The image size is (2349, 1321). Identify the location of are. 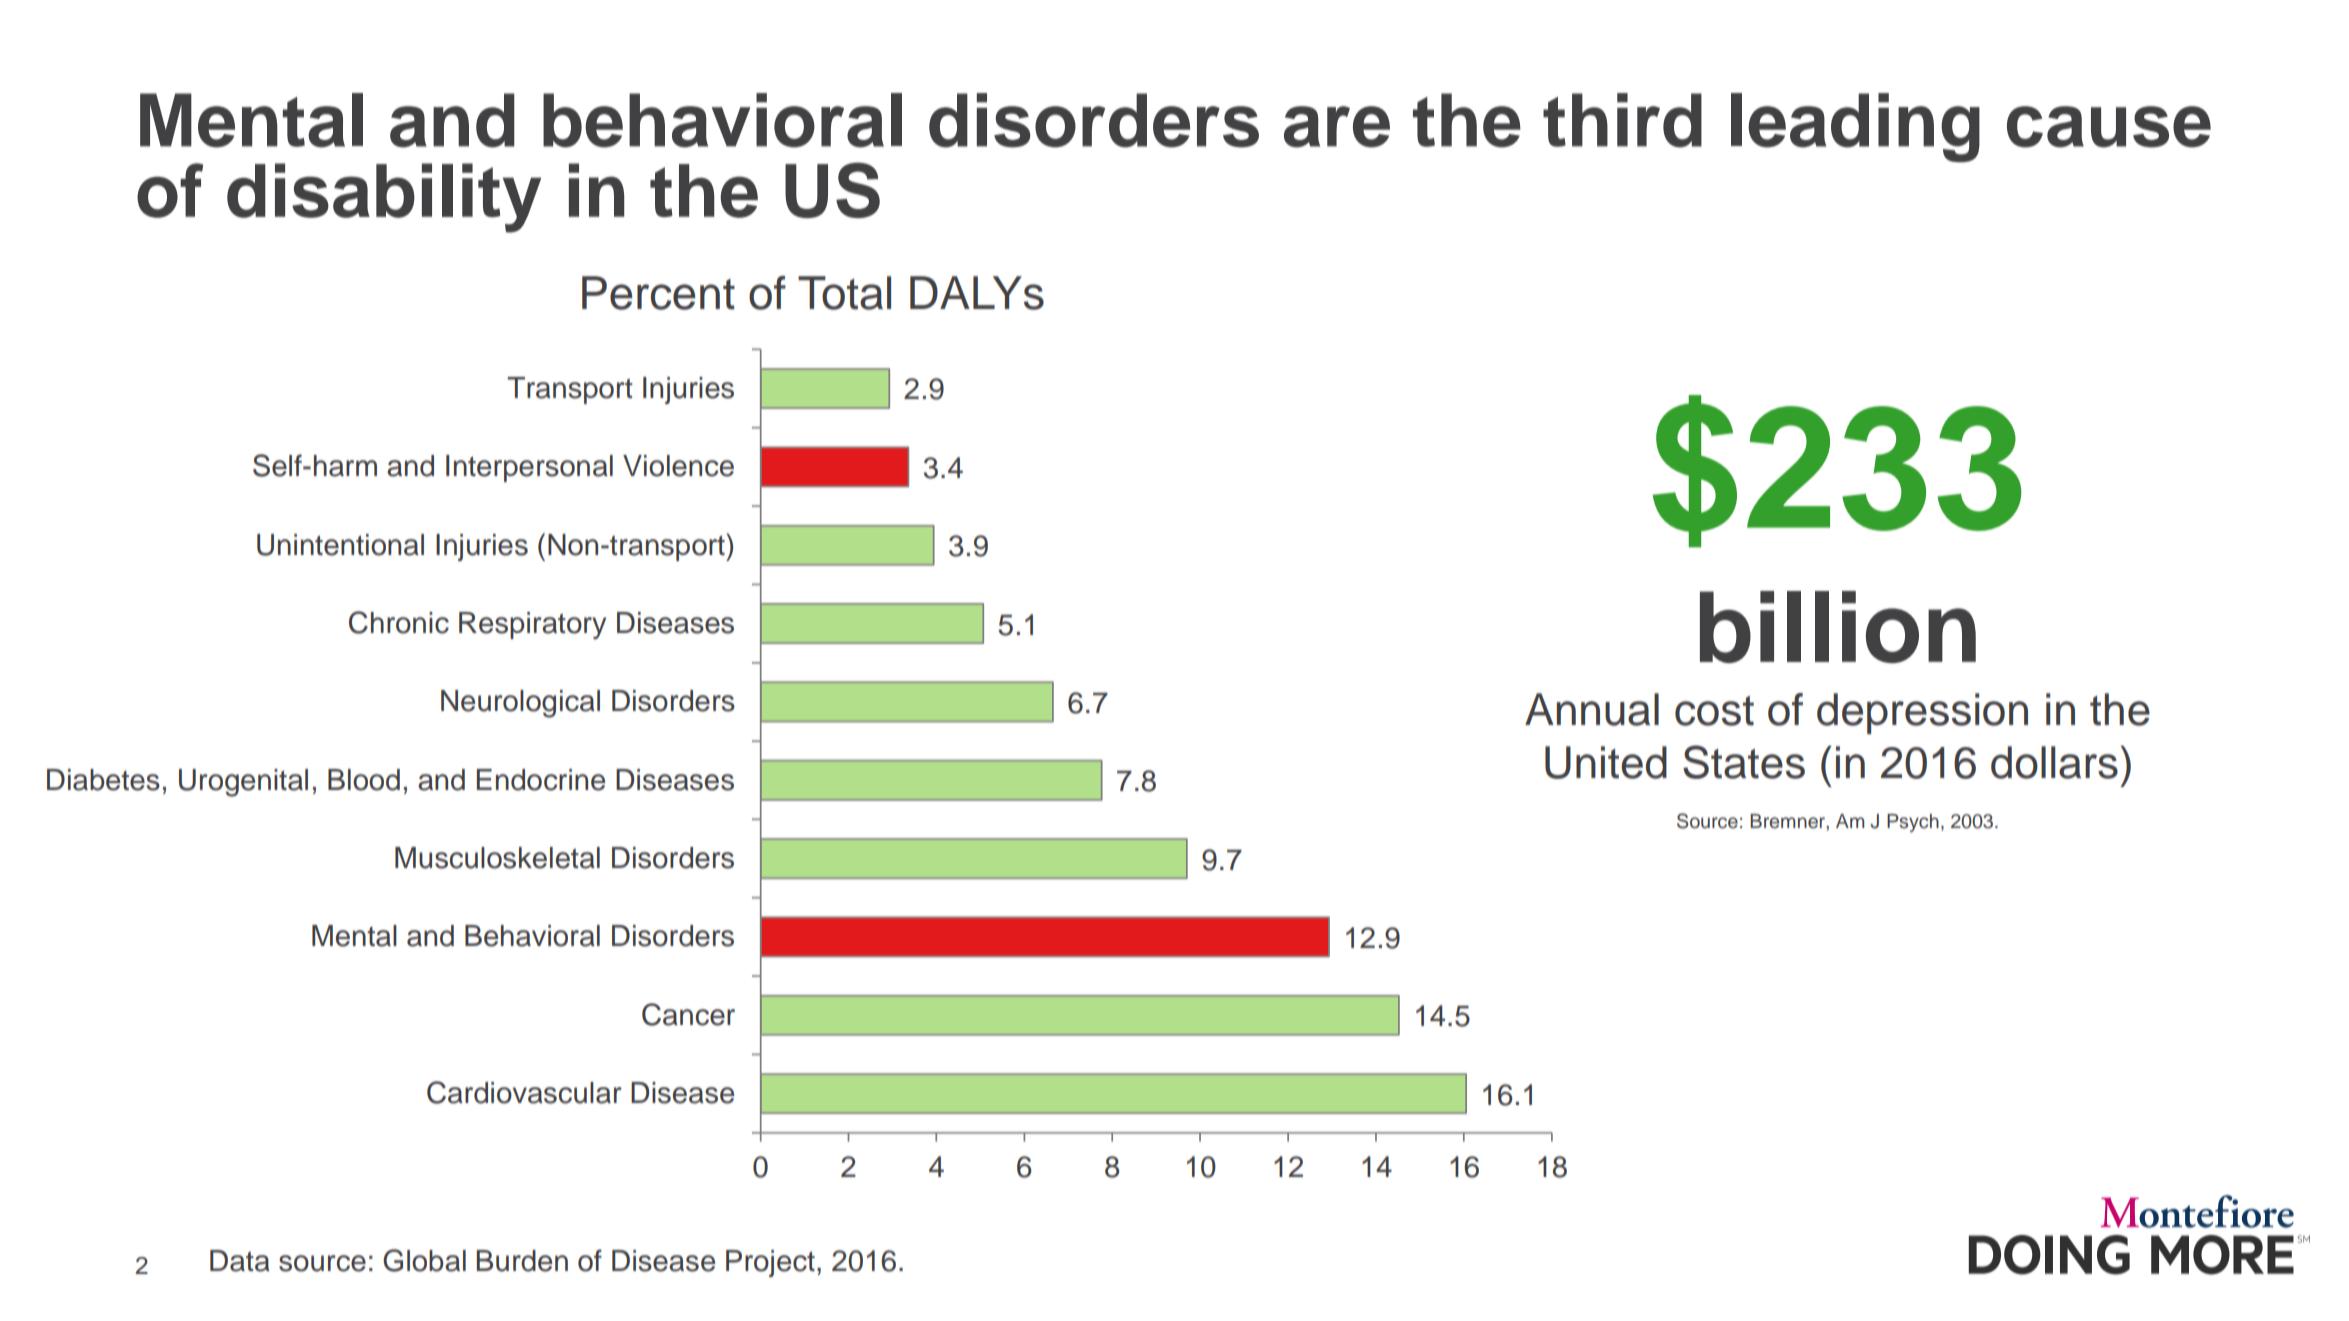
(1337, 127).
